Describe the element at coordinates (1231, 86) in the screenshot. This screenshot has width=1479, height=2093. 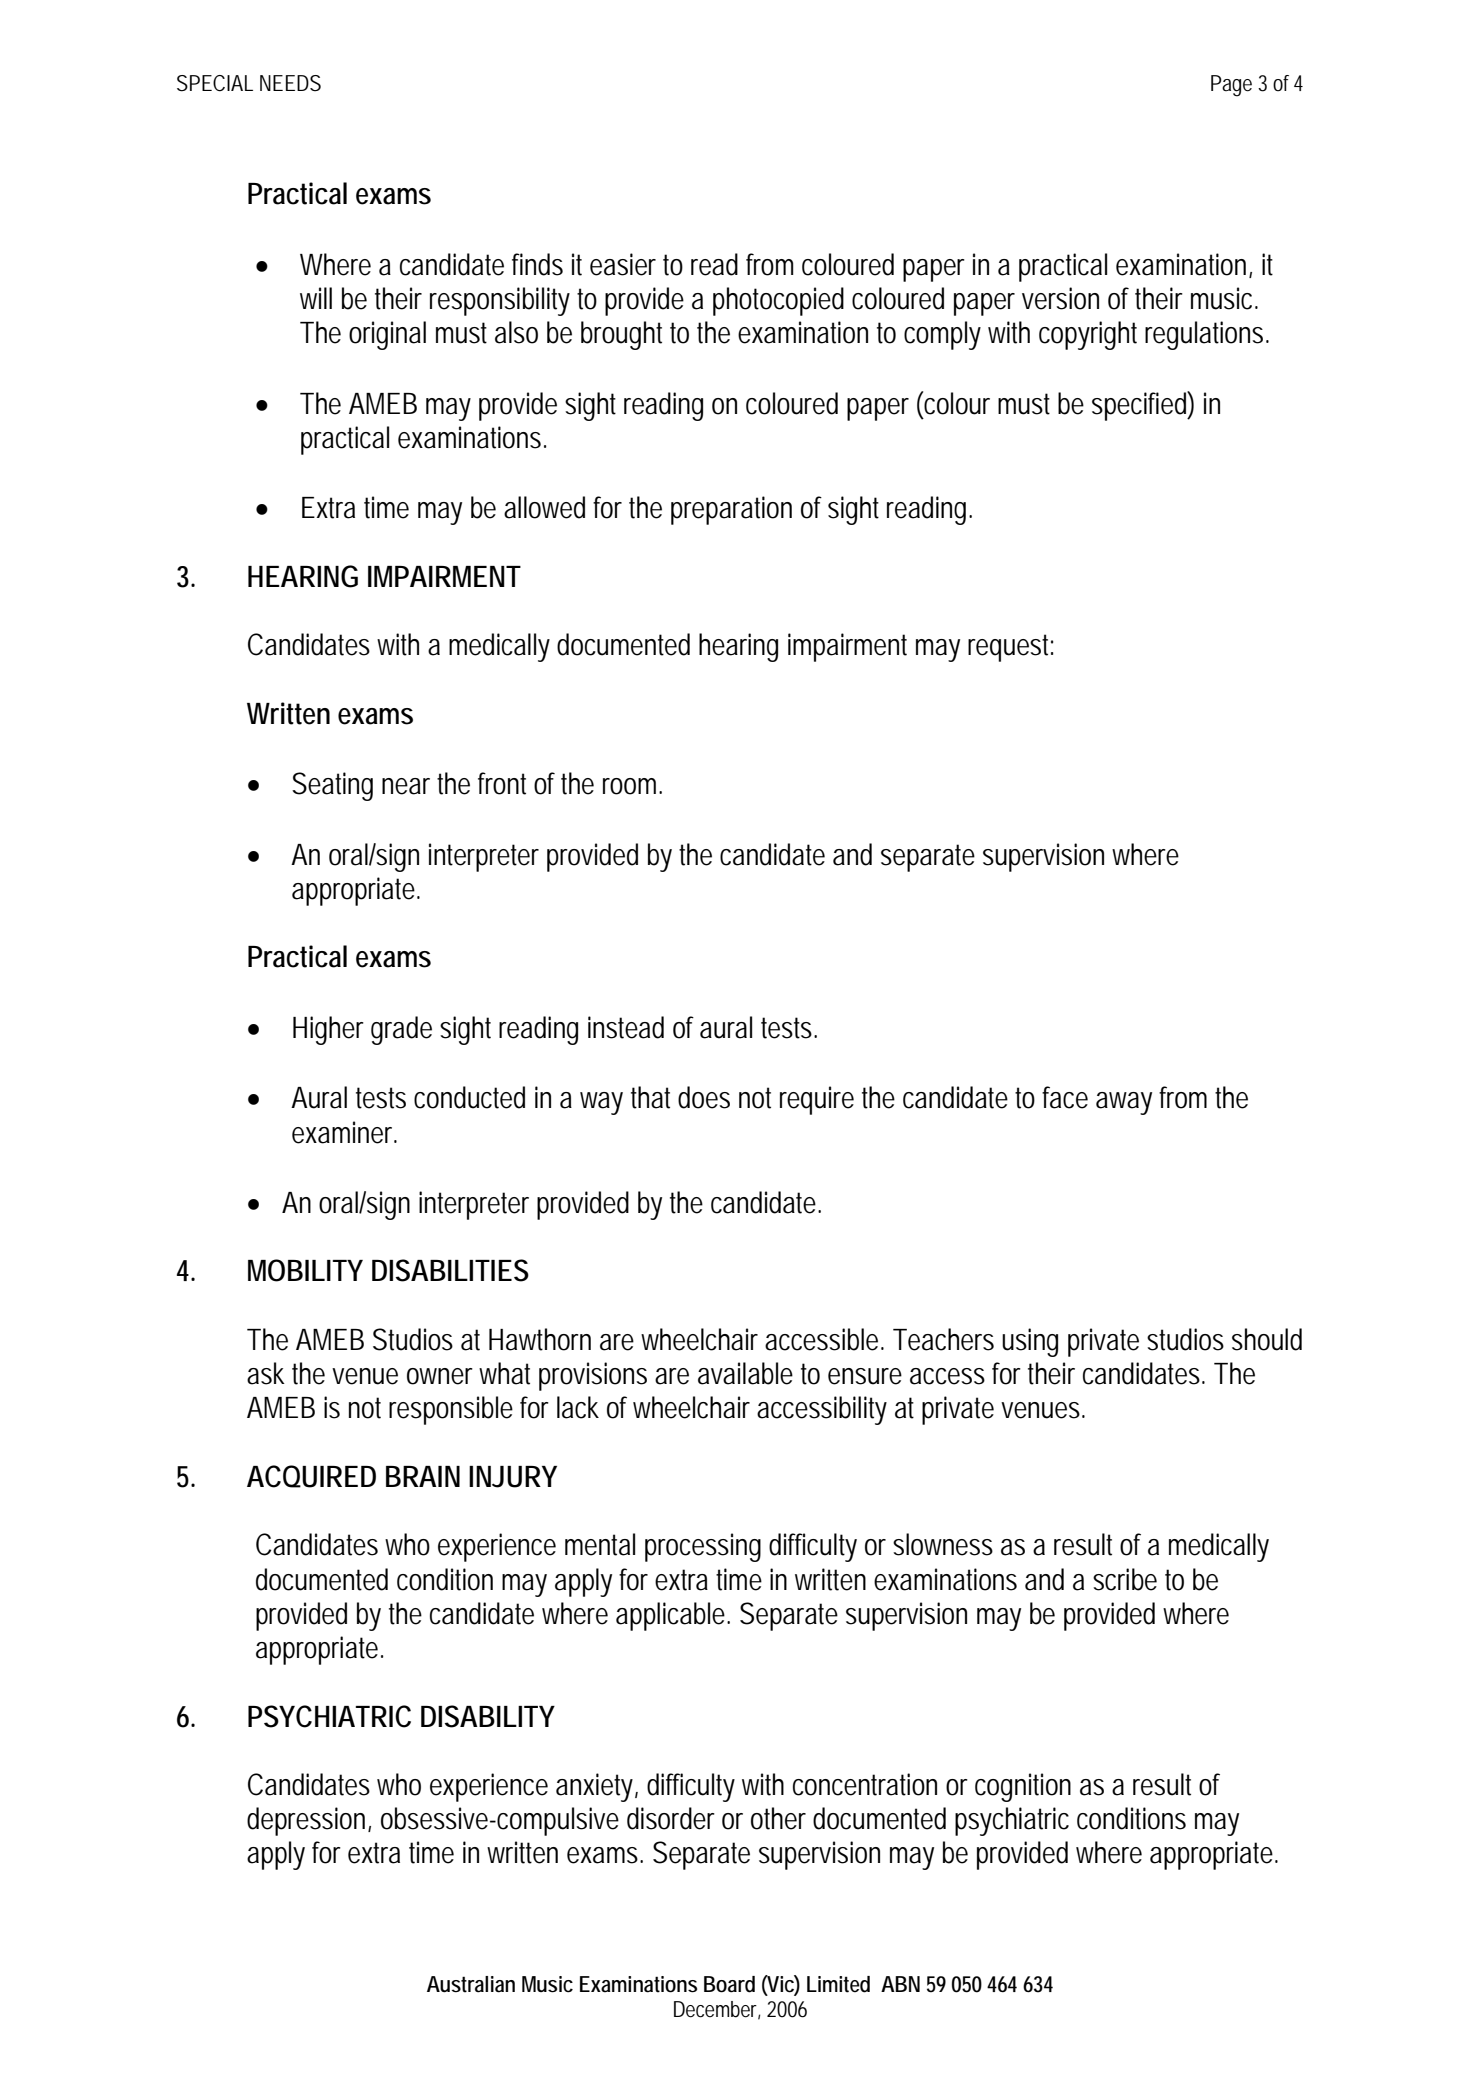
I see `Page` at that location.
